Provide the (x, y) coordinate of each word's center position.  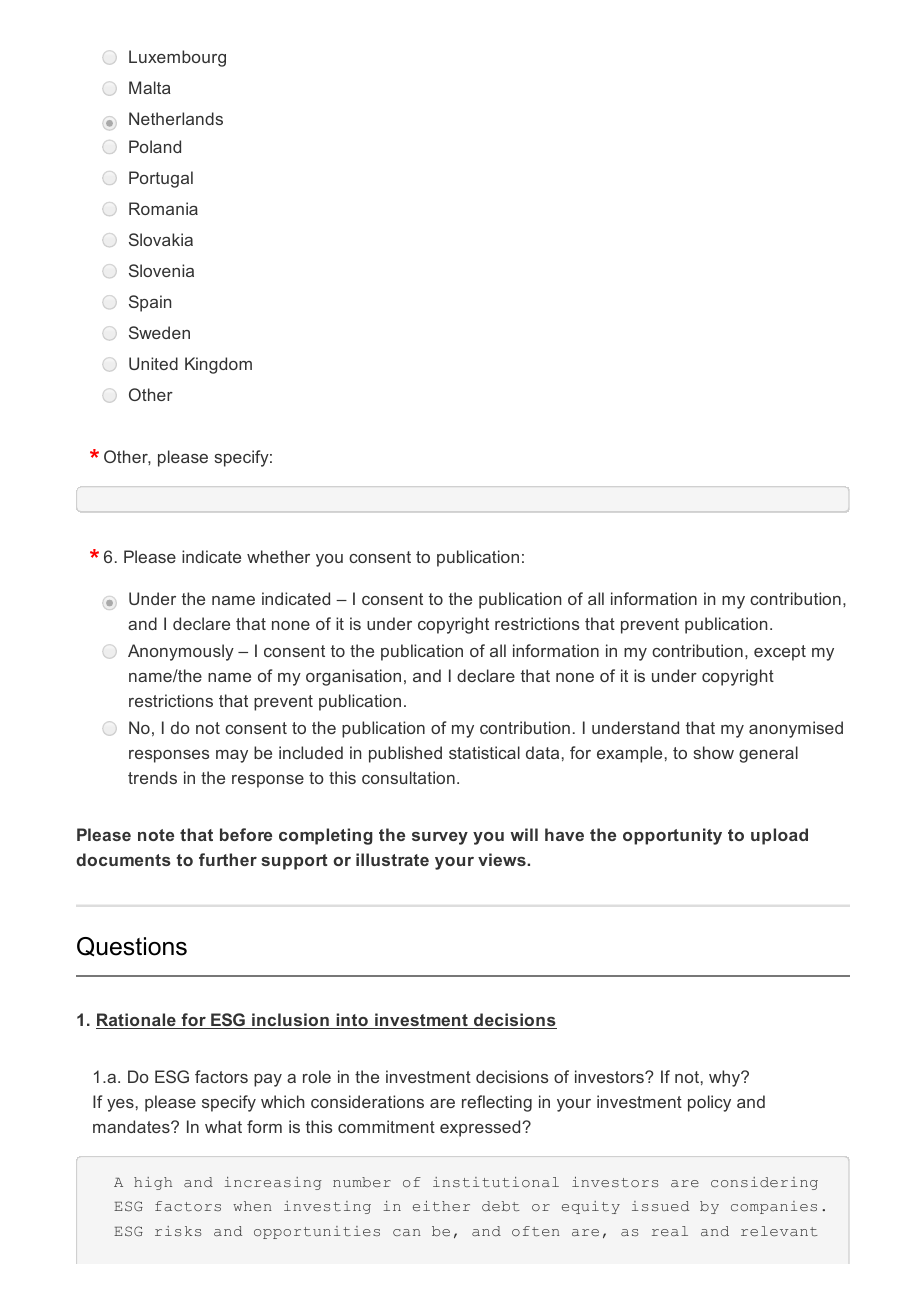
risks (178, 1231)
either (441, 1206)
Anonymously (181, 652)
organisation (353, 677)
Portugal (161, 179)
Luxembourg (177, 58)
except (780, 653)
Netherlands (176, 118)
